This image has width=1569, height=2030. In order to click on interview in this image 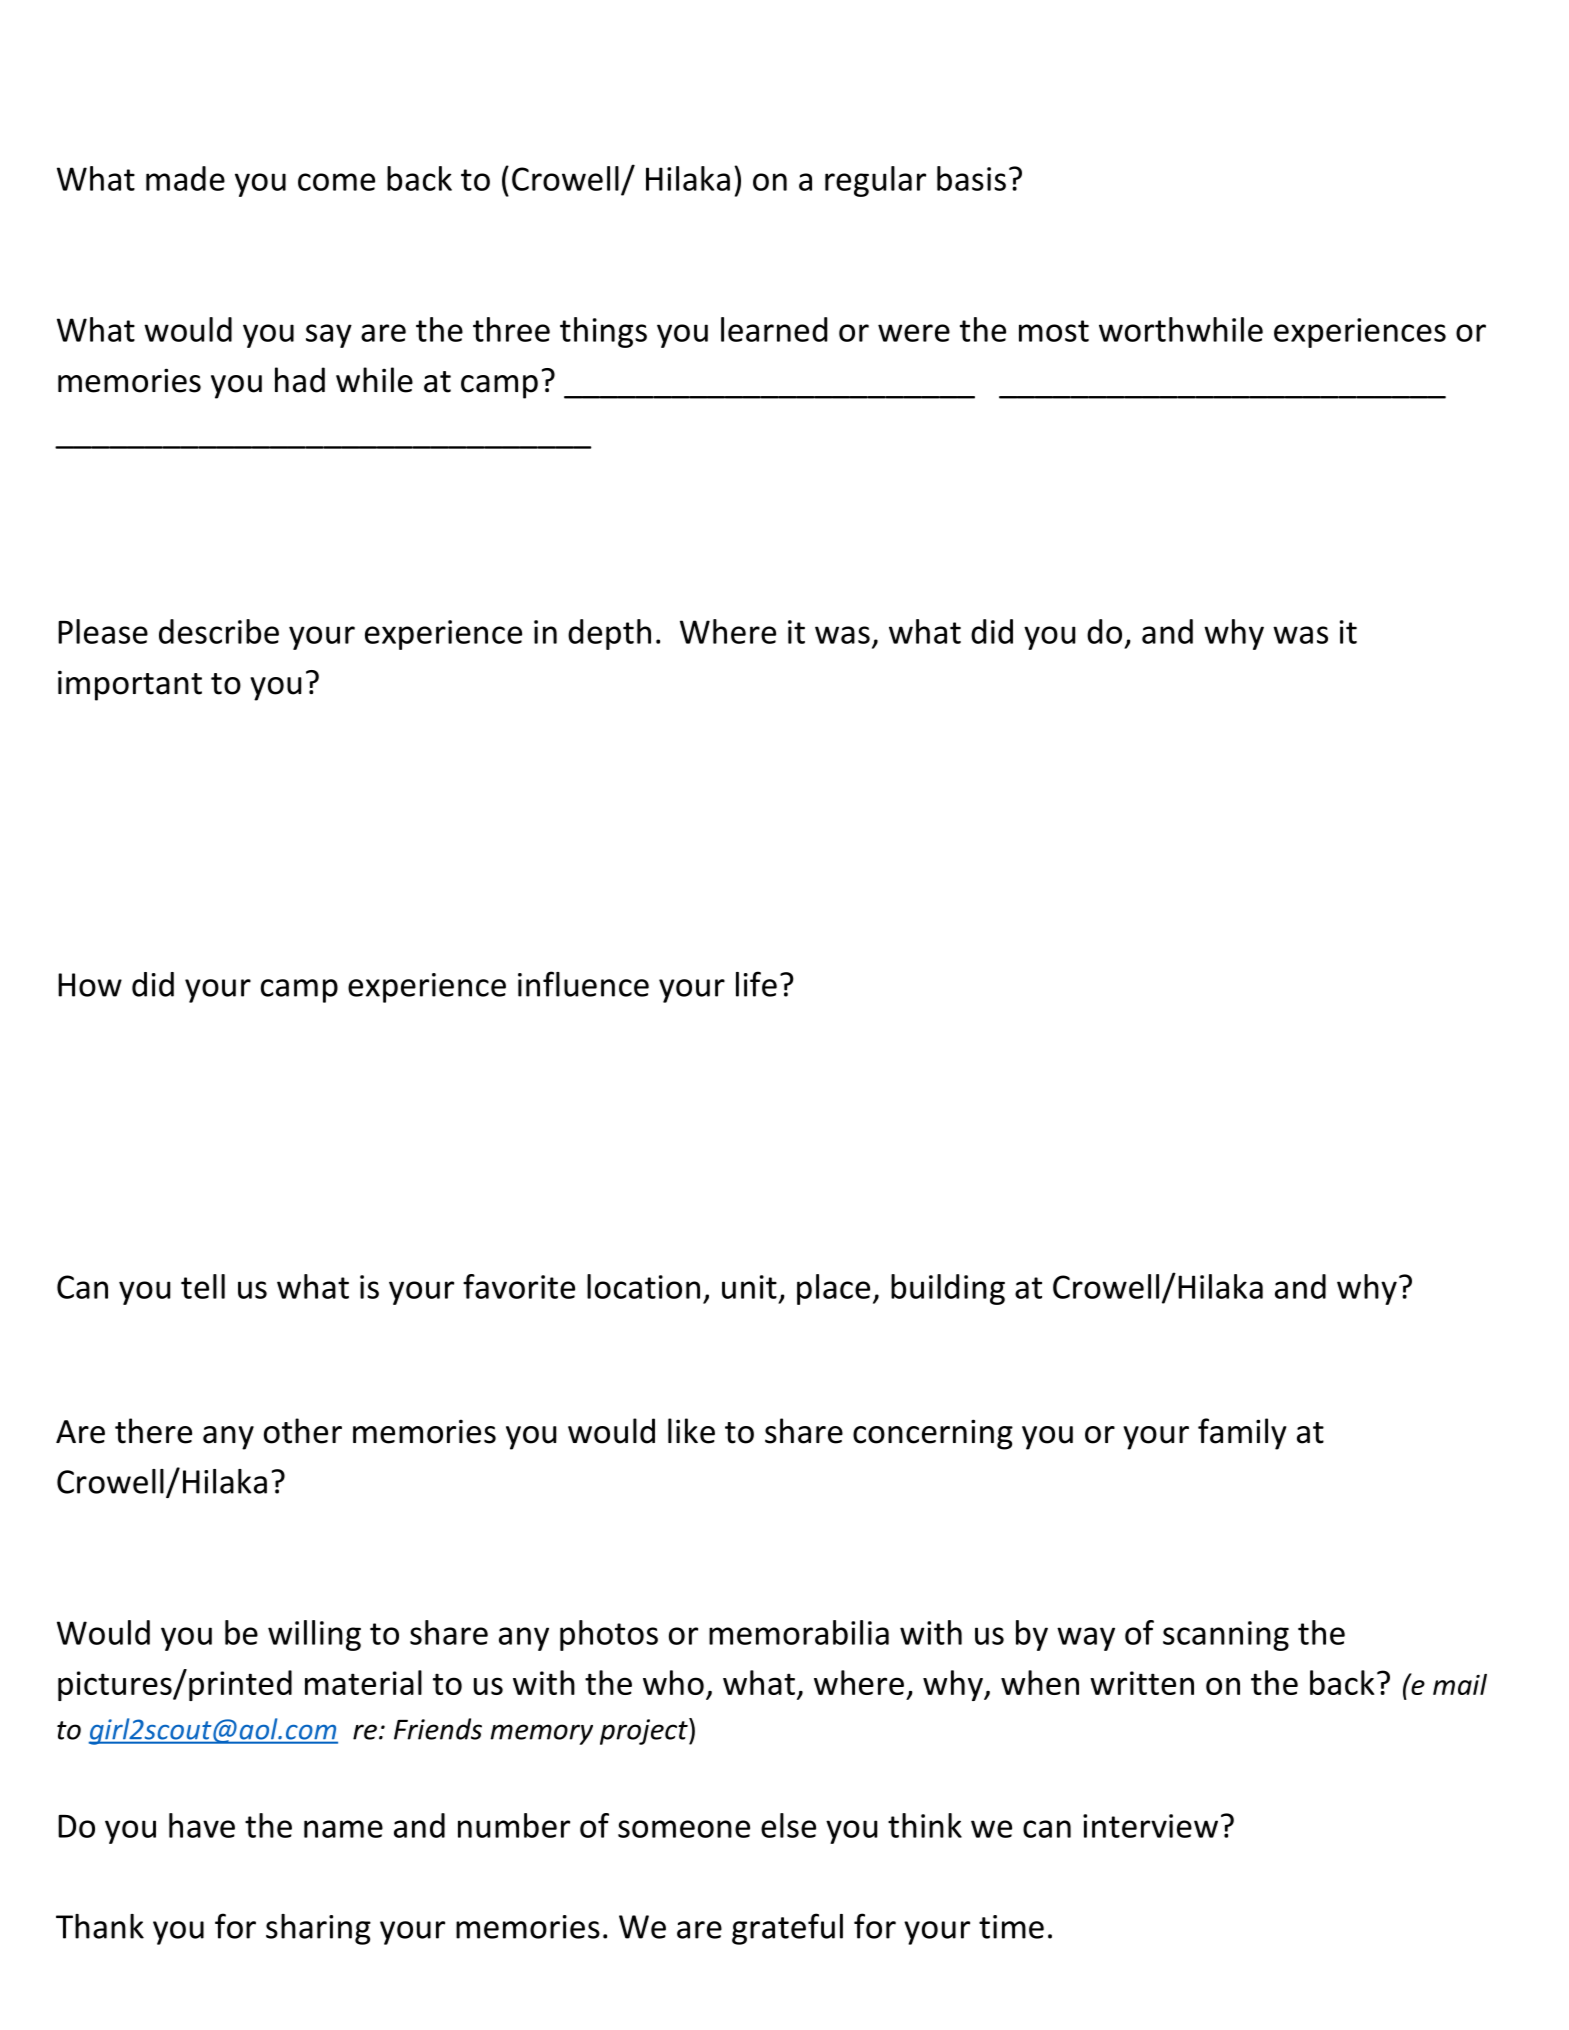, I will do `click(1150, 1826)`.
